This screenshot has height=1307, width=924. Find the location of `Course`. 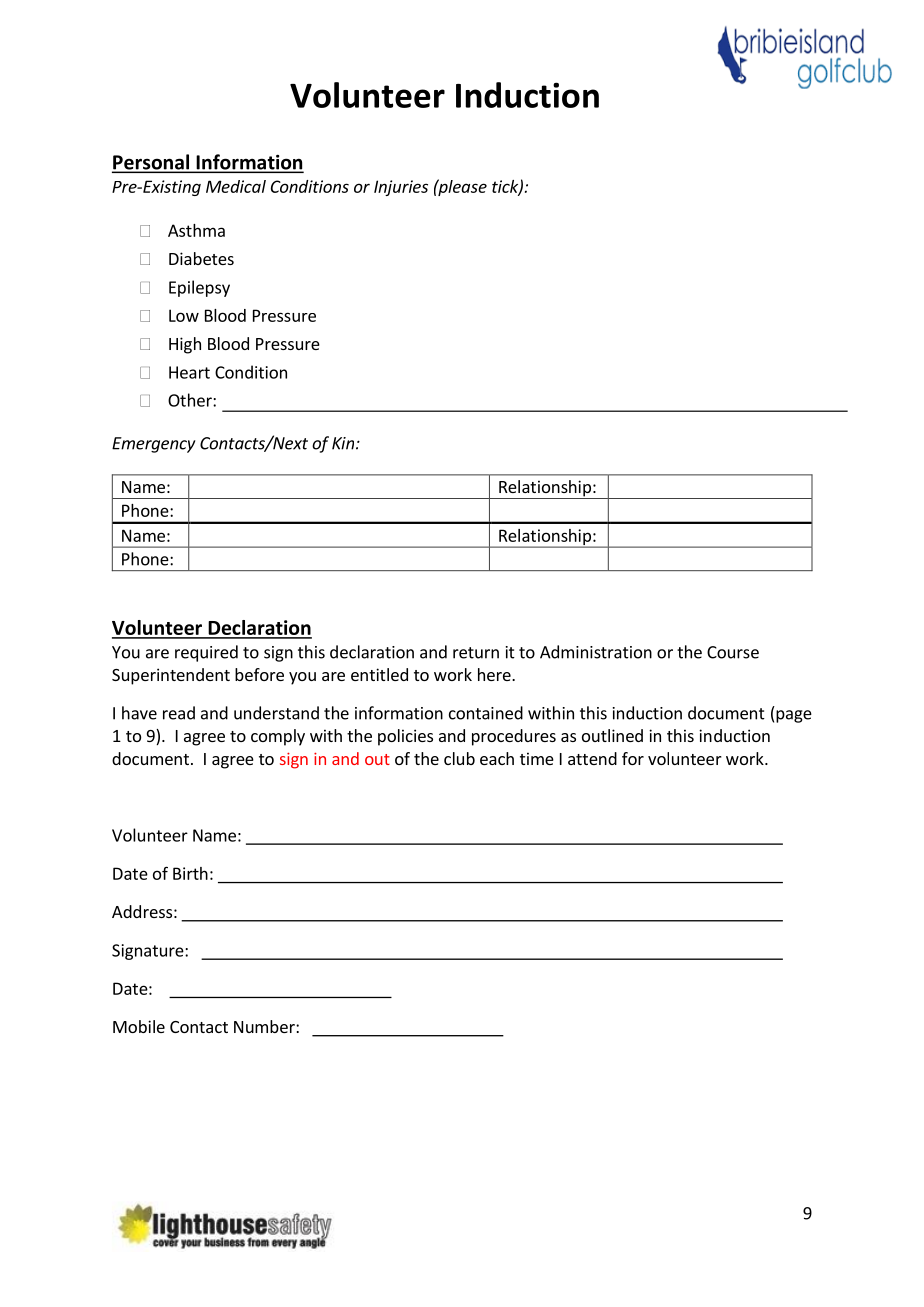

Course is located at coordinates (733, 652).
